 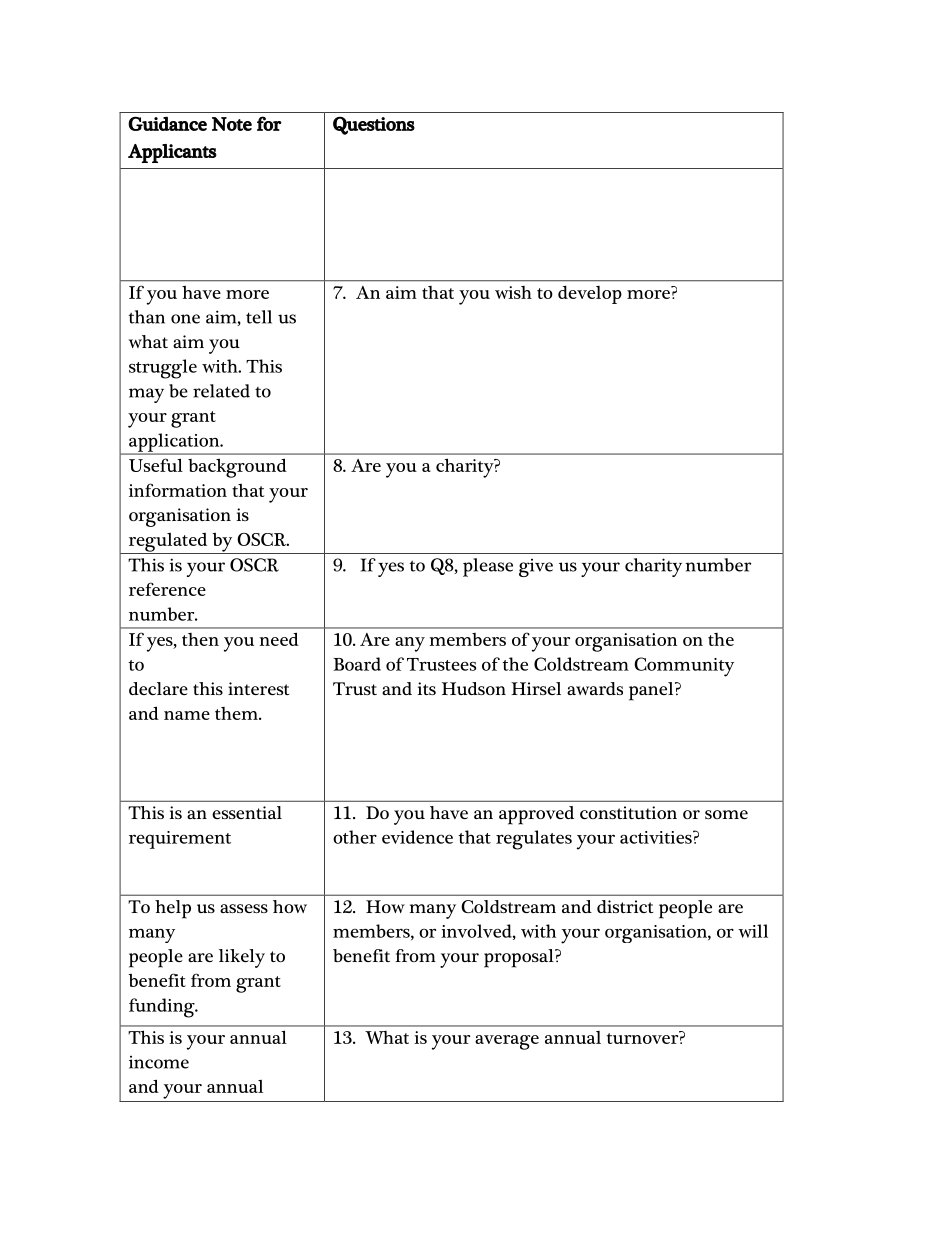 I want to click on Note, so click(x=232, y=124).
